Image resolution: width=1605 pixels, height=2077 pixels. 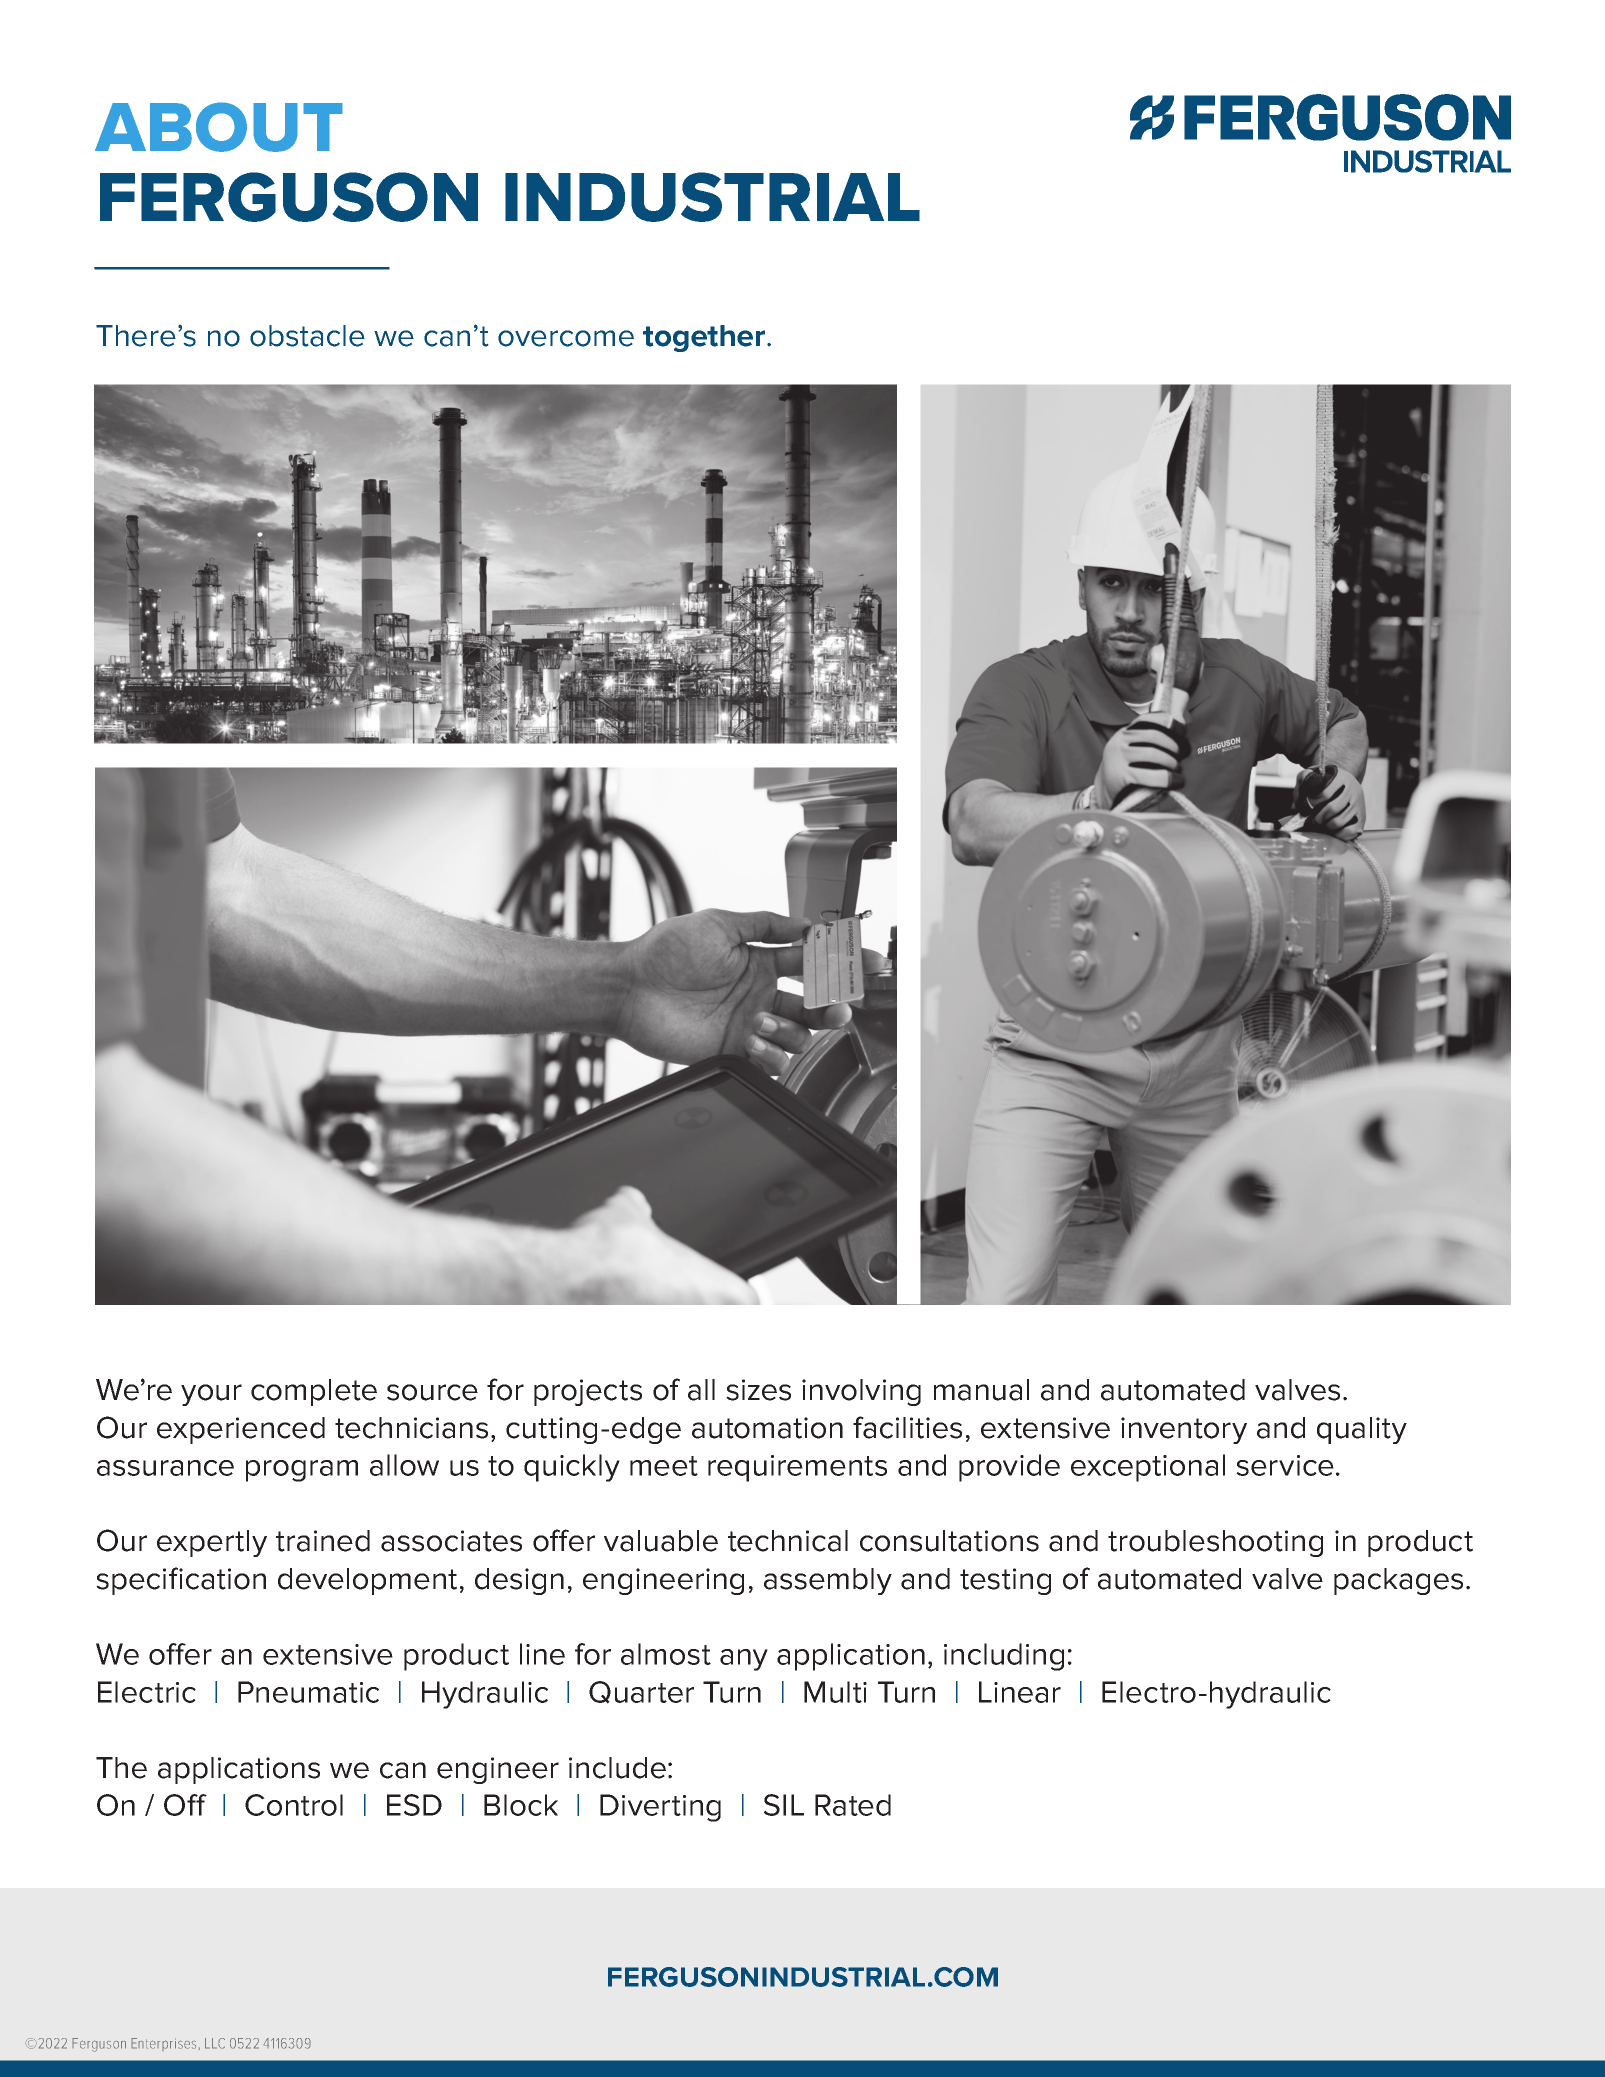 I want to click on sizes, so click(x=758, y=1390).
